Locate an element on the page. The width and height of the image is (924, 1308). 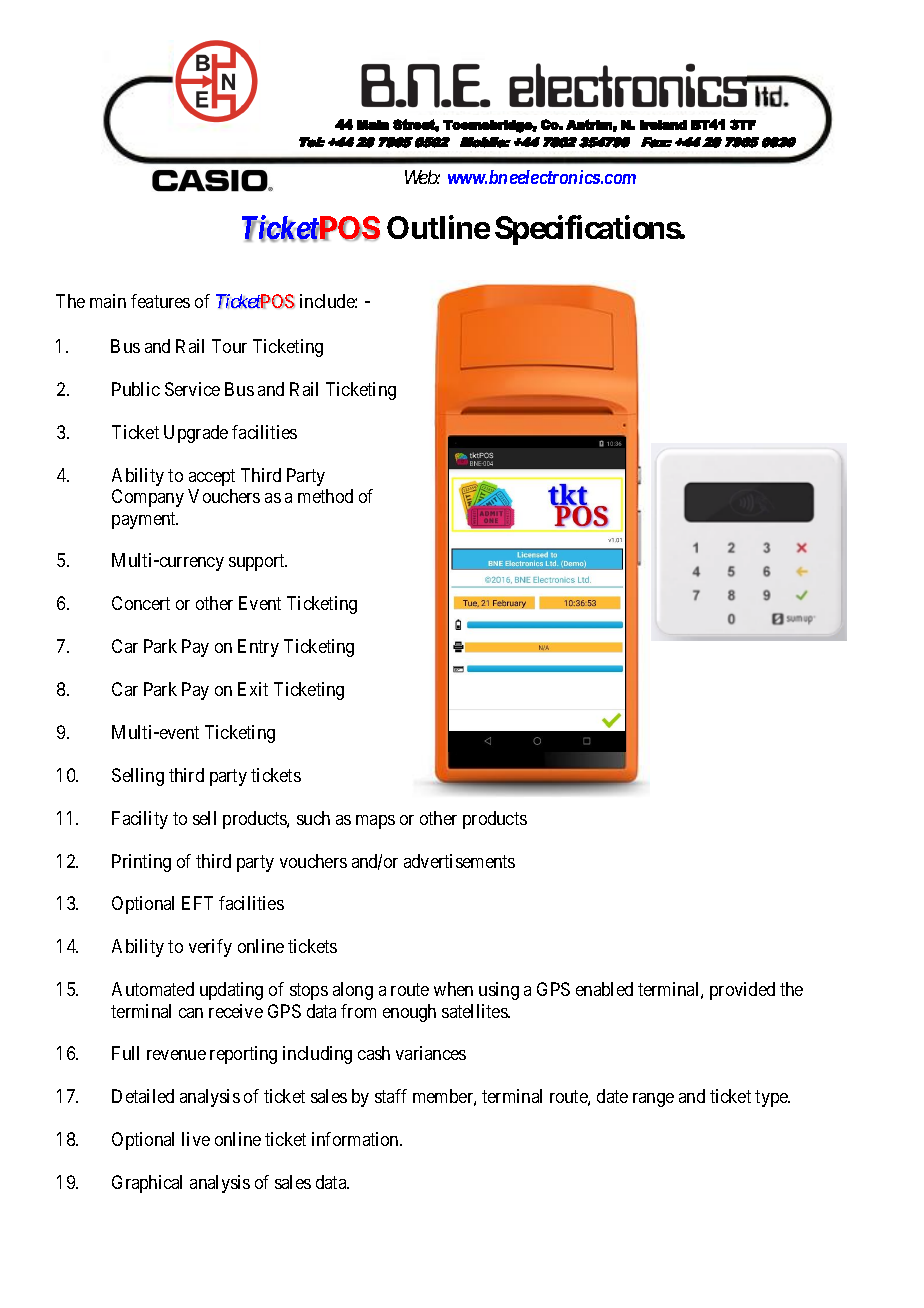
advertisements is located at coordinates (459, 861).
